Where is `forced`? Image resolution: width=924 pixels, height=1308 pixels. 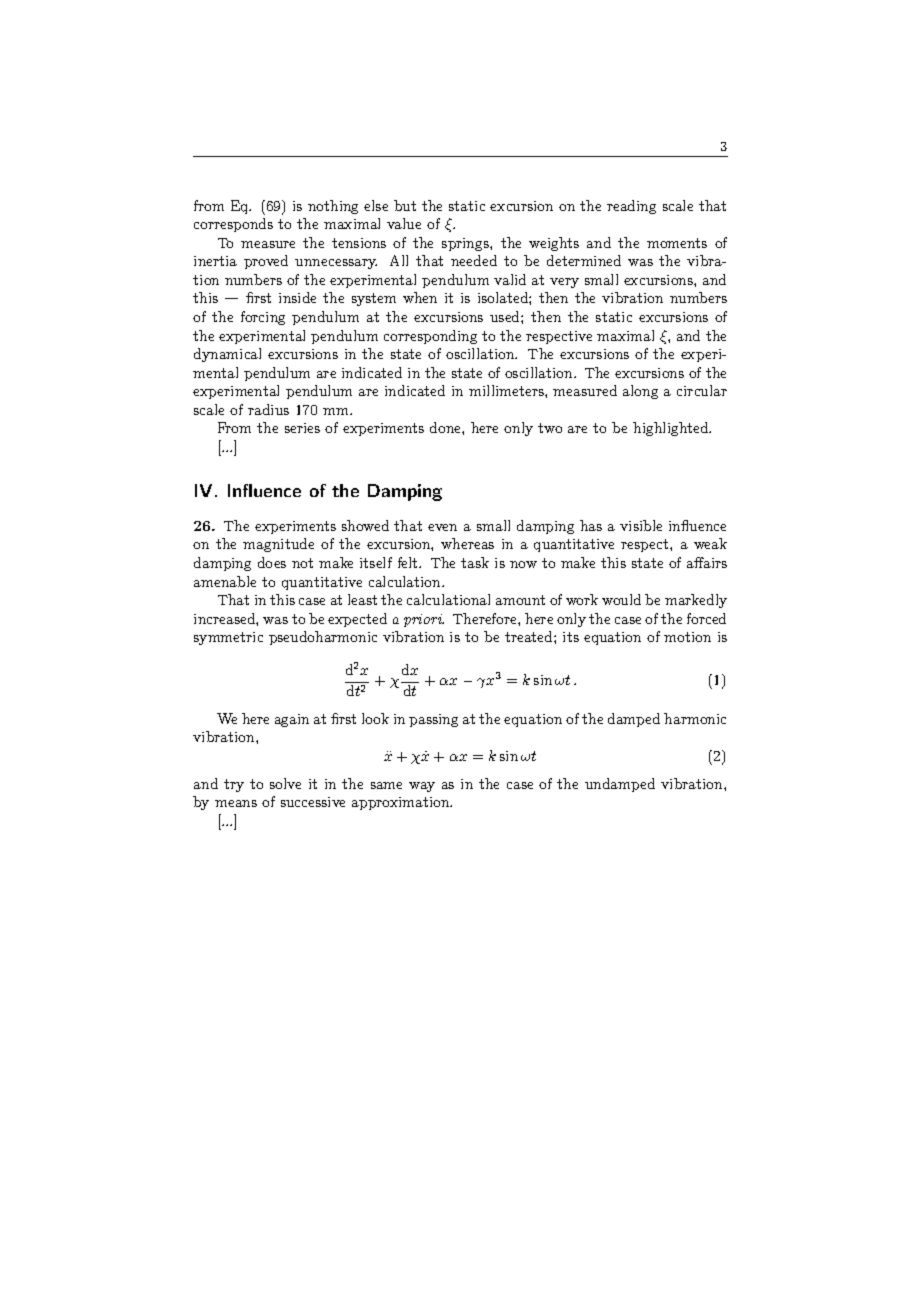 forced is located at coordinates (706, 618).
